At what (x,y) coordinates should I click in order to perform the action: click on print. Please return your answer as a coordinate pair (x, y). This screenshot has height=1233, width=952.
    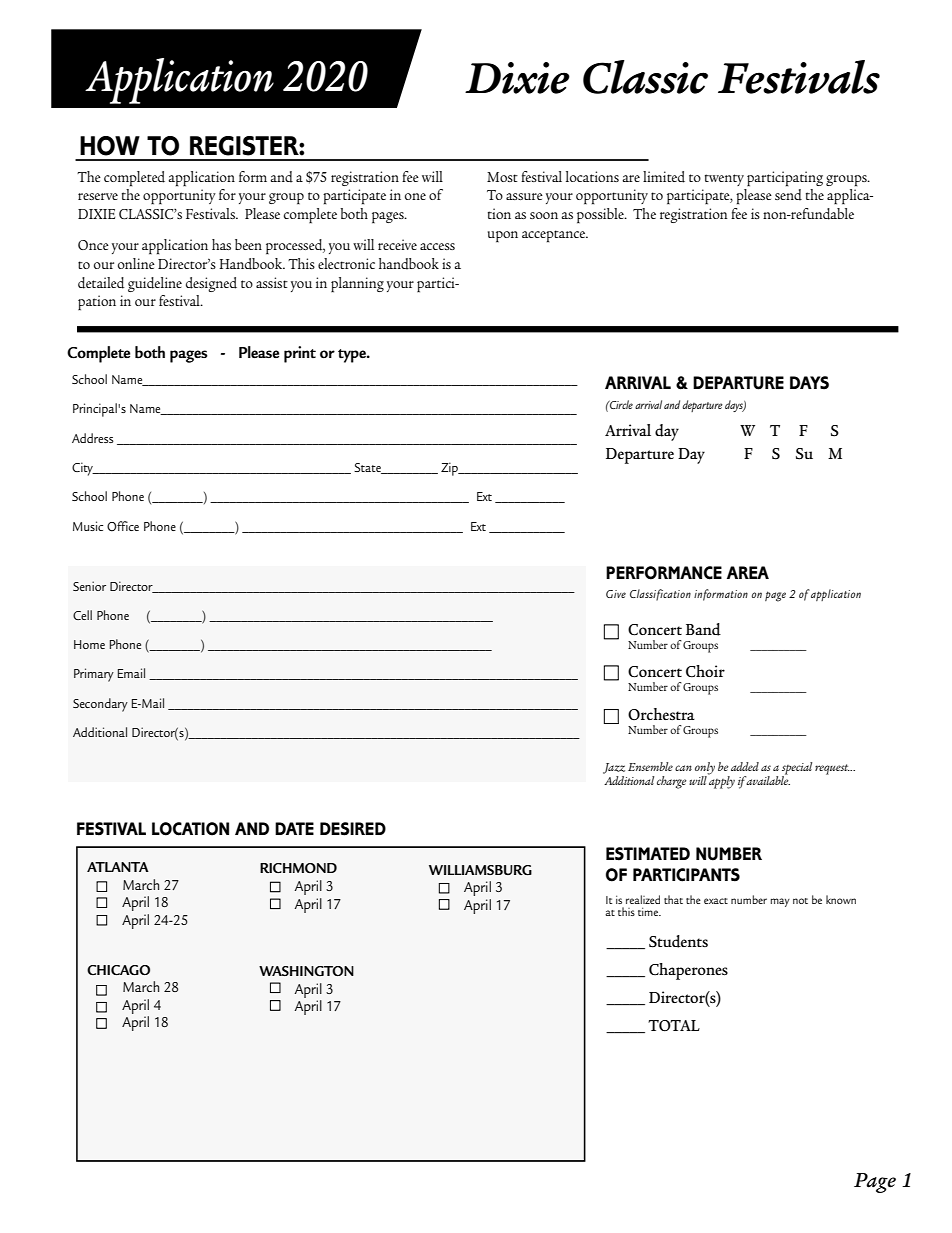
    Looking at the image, I should click on (300, 354).
